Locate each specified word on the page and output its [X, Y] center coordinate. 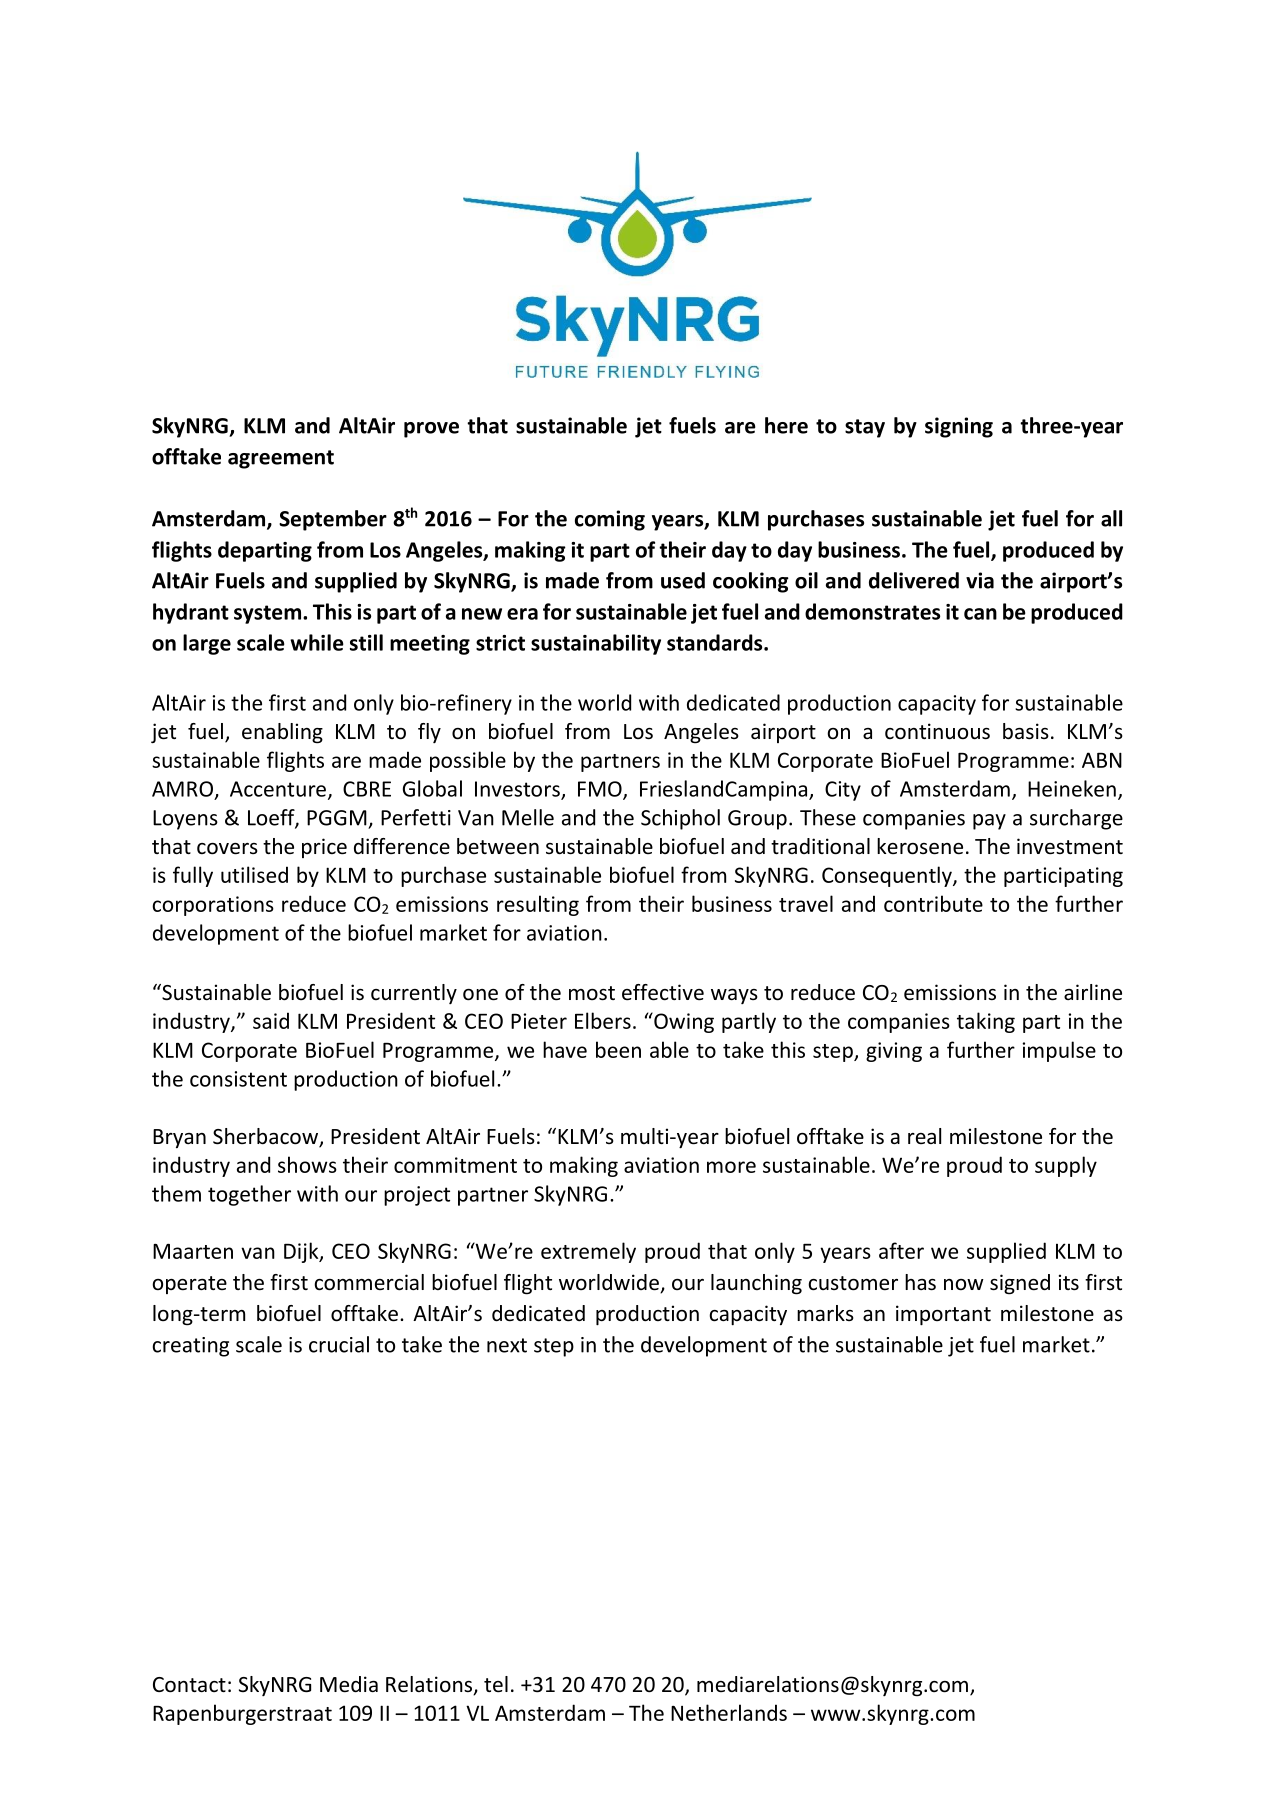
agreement [281, 459]
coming [610, 520]
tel [496, 1684]
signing [959, 427]
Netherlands [729, 1712]
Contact [189, 1685]
